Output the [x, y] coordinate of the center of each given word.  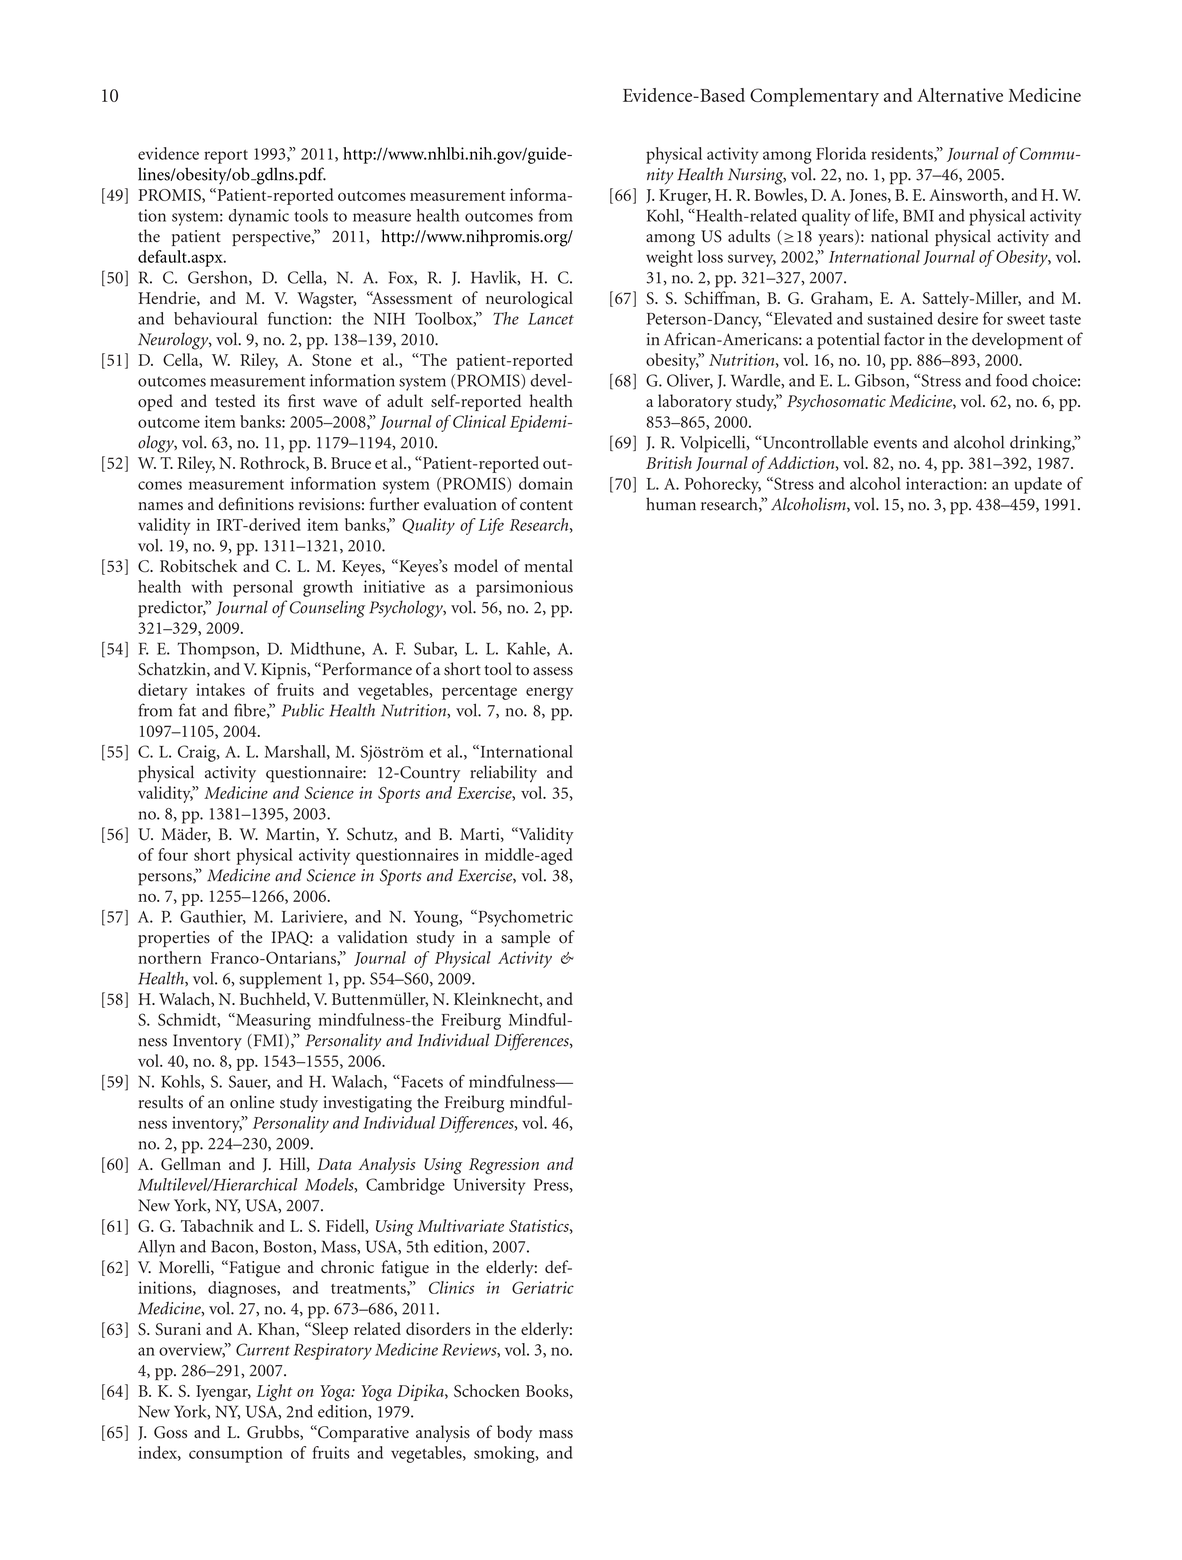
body [514, 1433]
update [1038, 485]
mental [548, 565]
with [207, 586]
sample [525, 938]
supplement [280, 980]
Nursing [757, 176]
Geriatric [543, 1287]
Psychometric [524, 918]
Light [274, 1392]
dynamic [259, 217]
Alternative [960, 95]
